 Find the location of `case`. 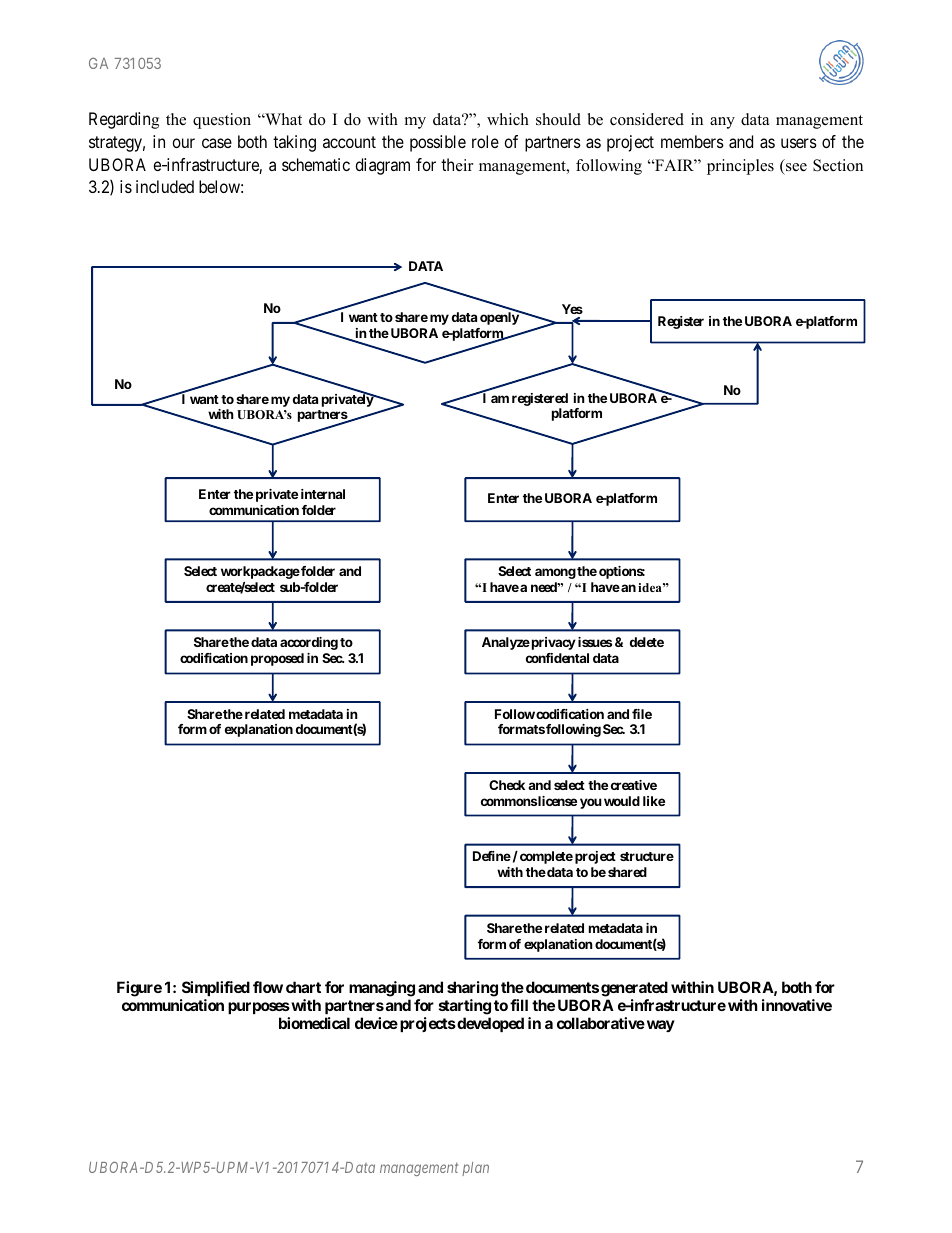

case is located at coordinates (217, 143).
